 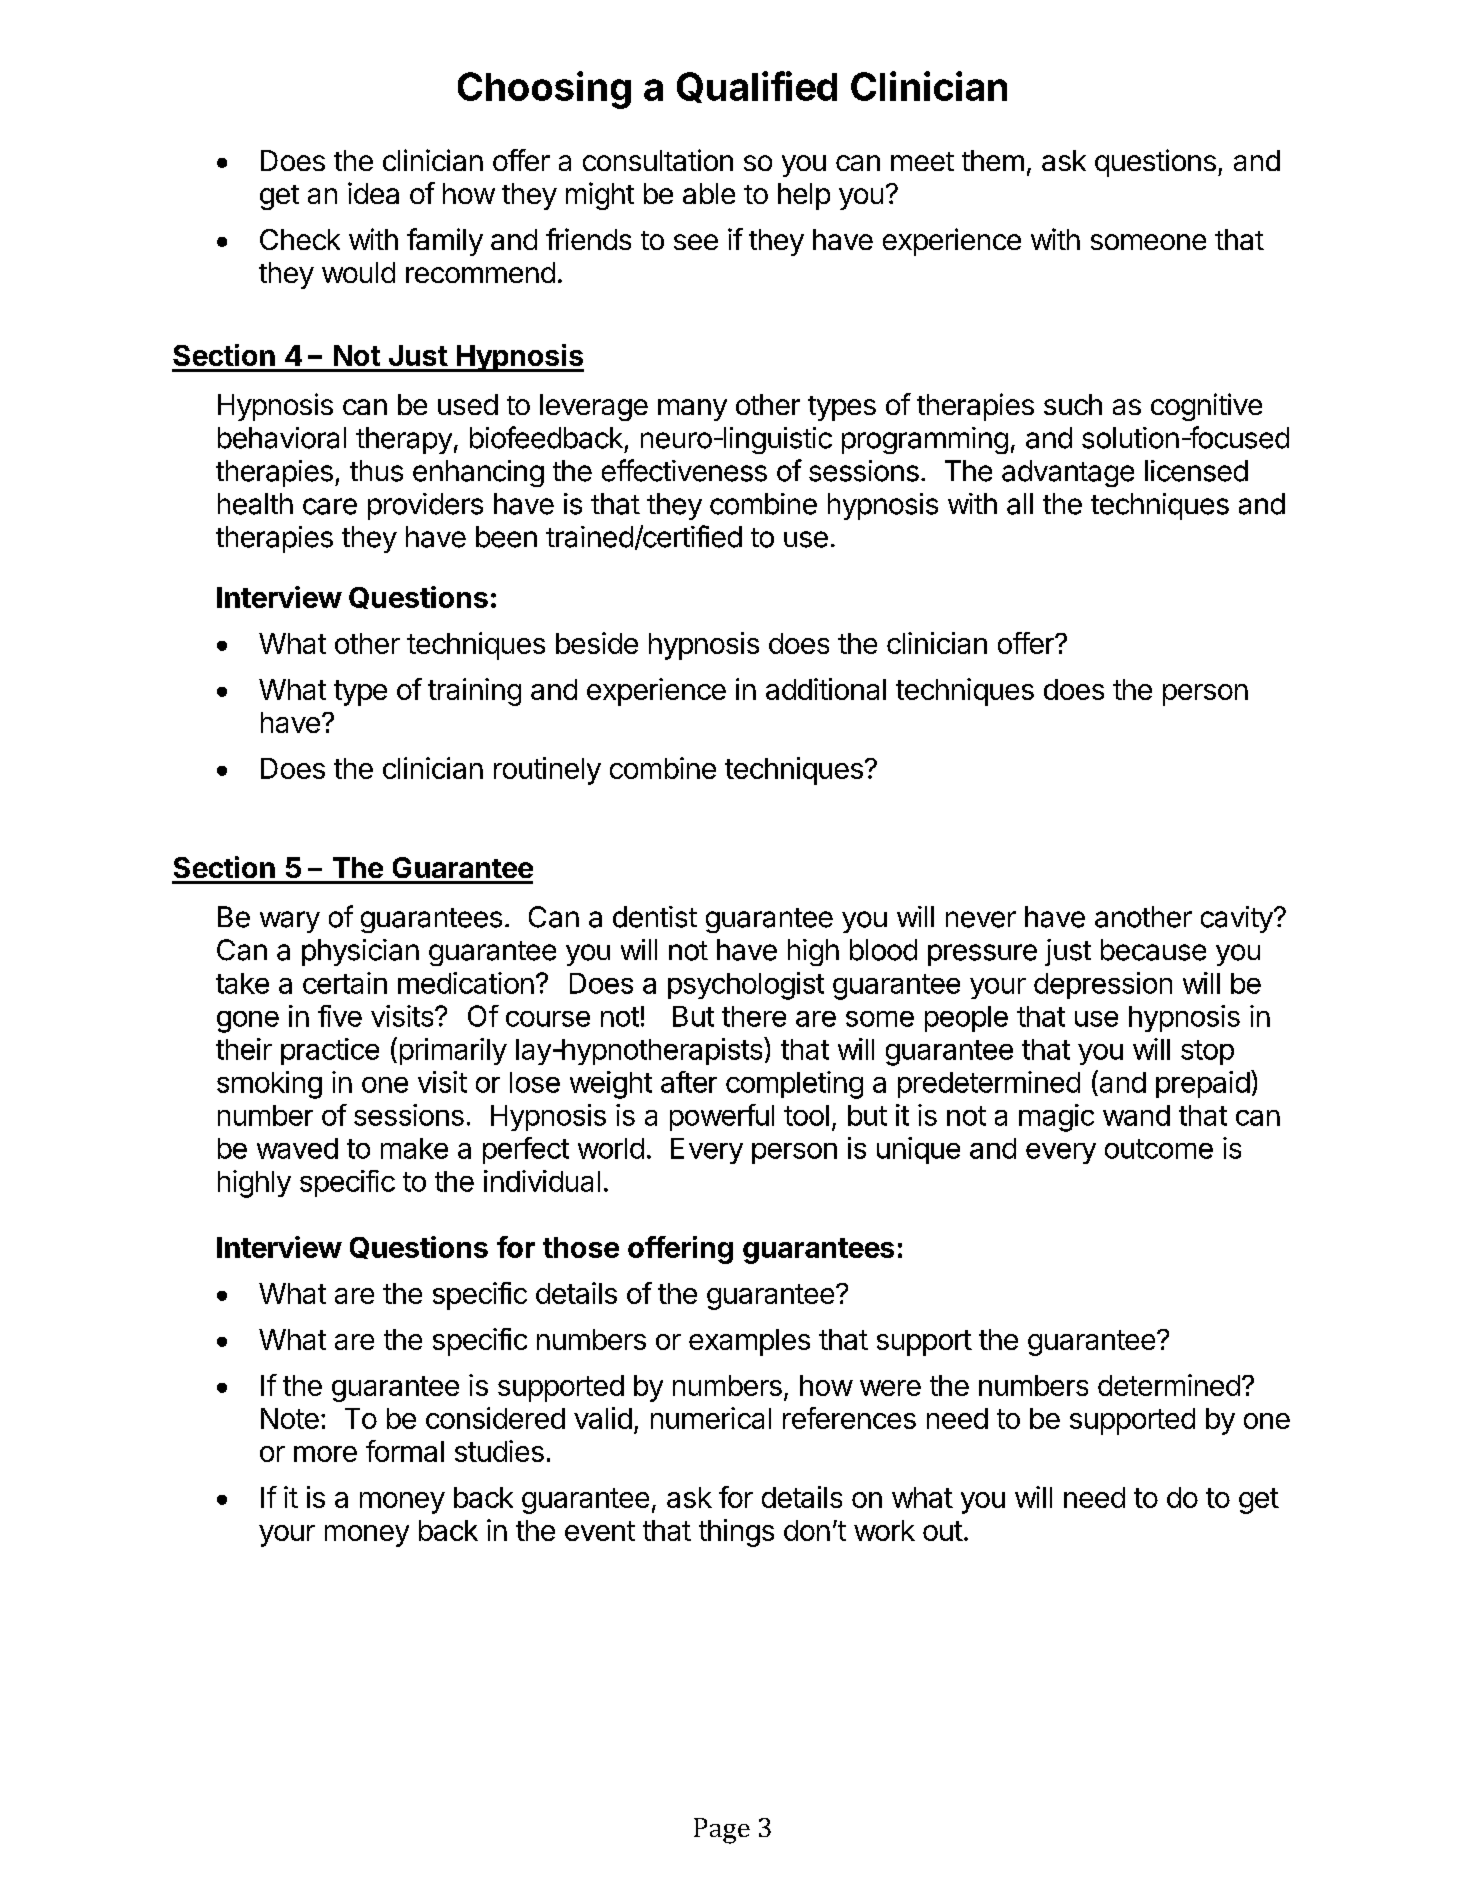 I want to click on psychologist, so click(x=746, y=986).
